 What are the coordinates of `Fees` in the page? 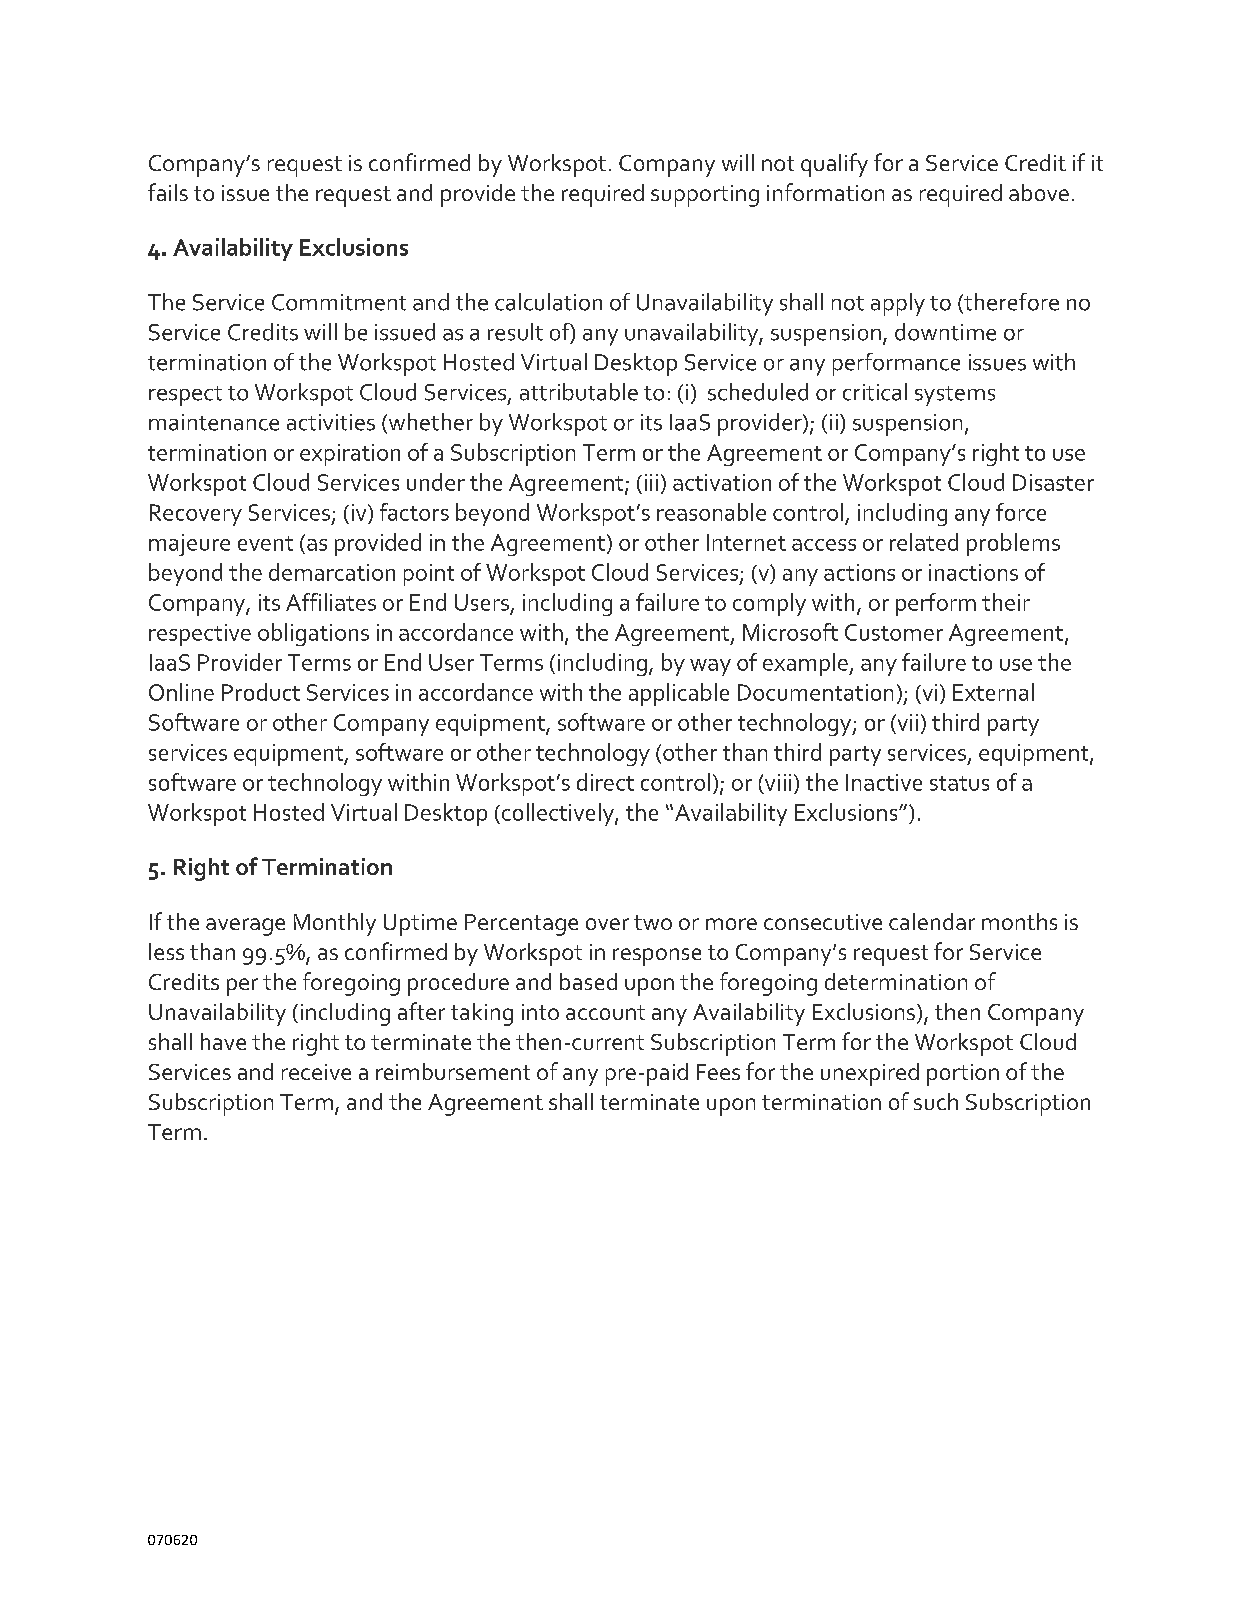 It's located at (718, 1072).
